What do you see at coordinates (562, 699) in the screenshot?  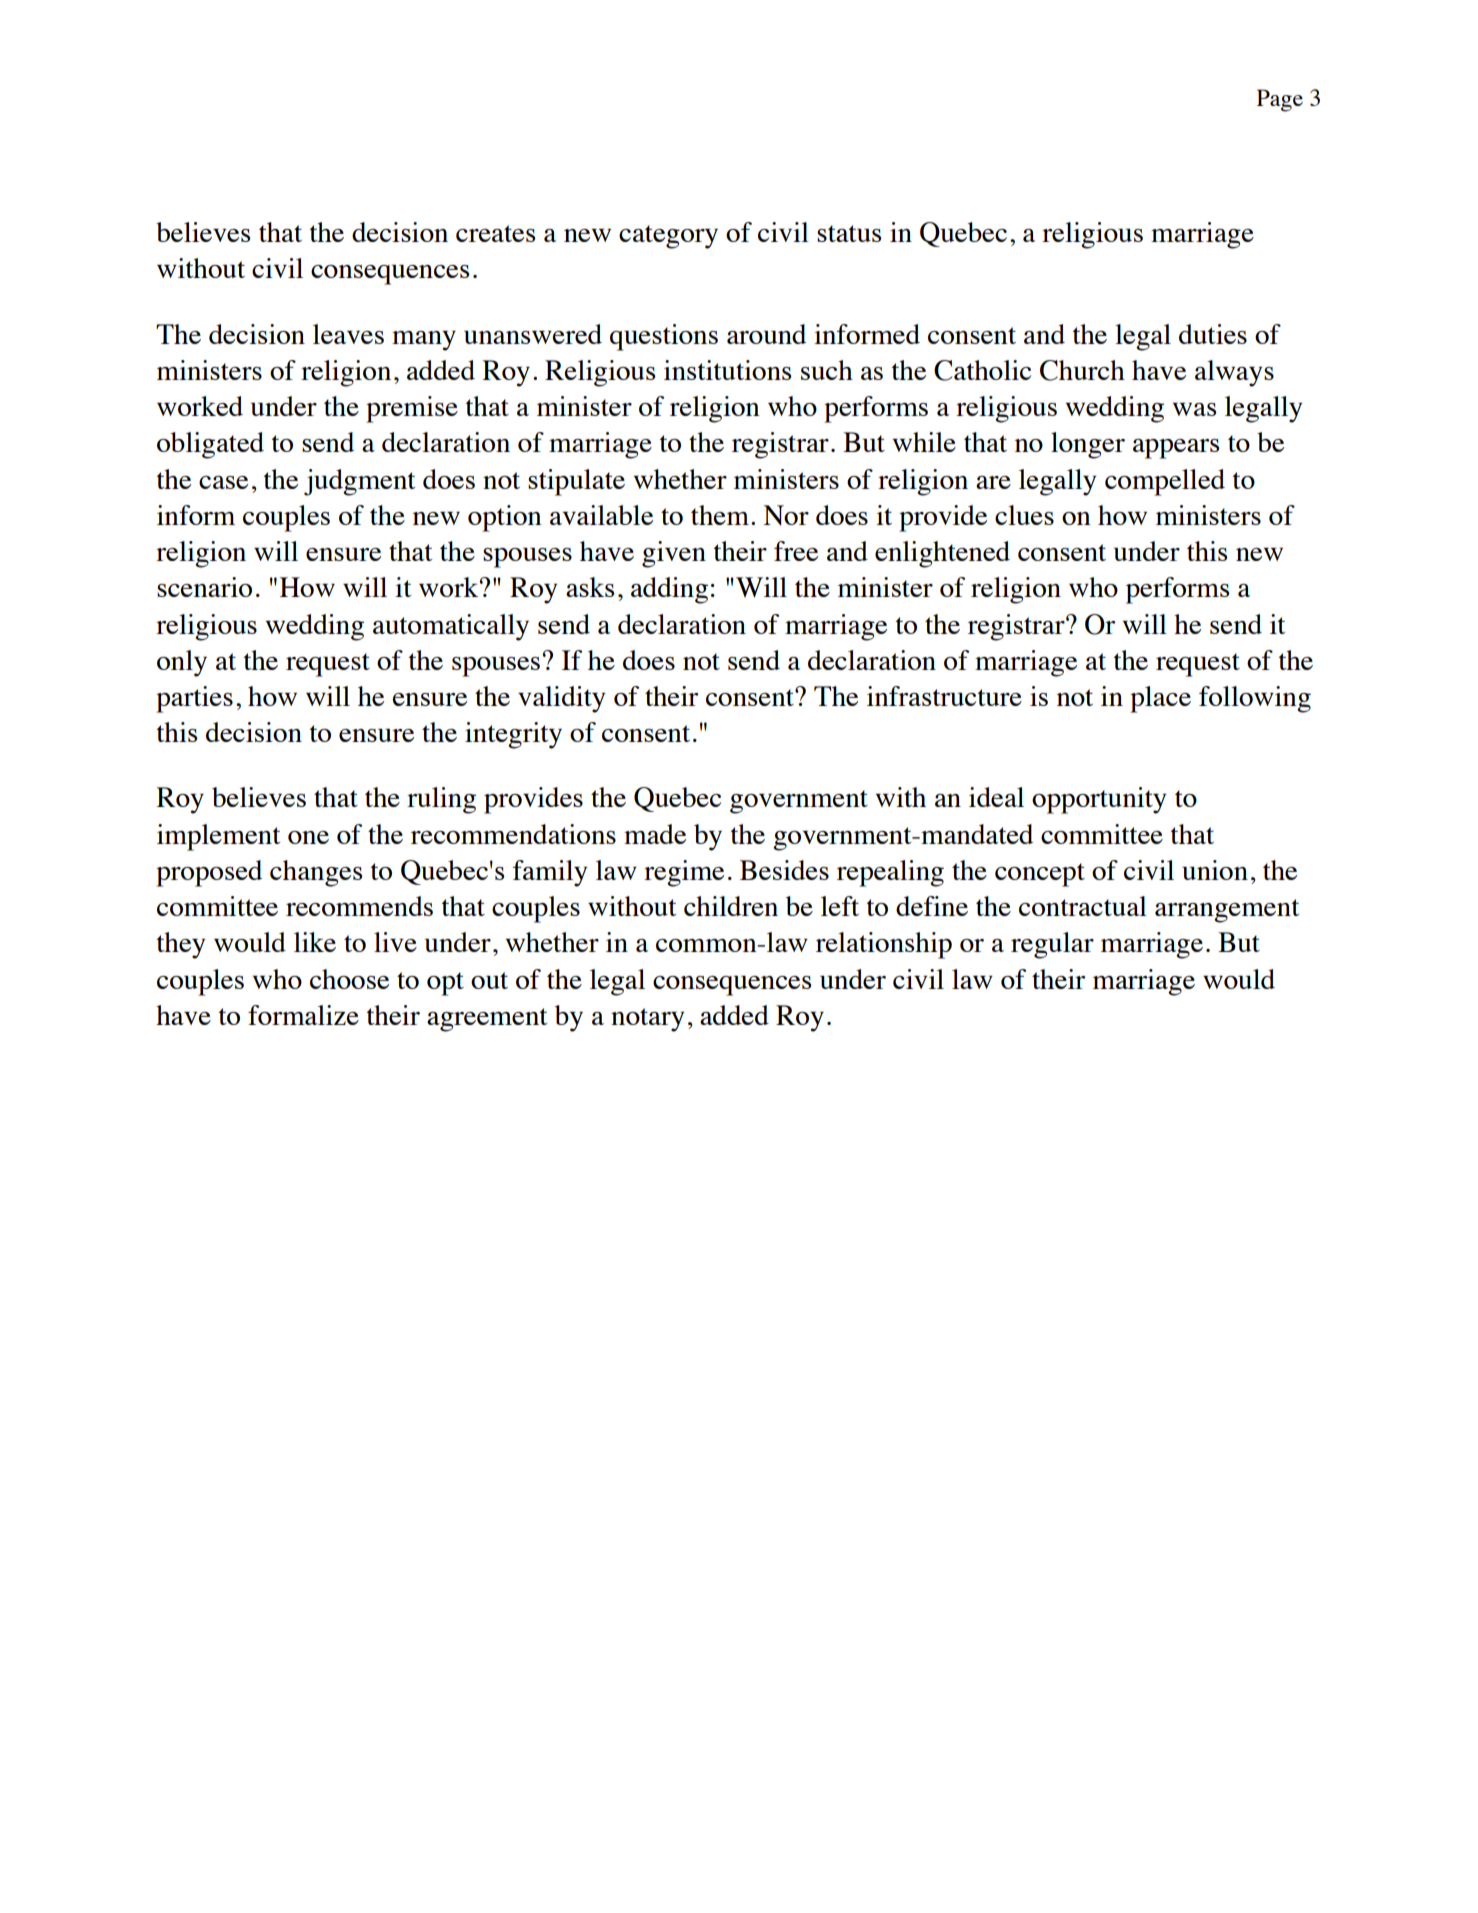 I see `validity` at bounding box center [562, 699].
